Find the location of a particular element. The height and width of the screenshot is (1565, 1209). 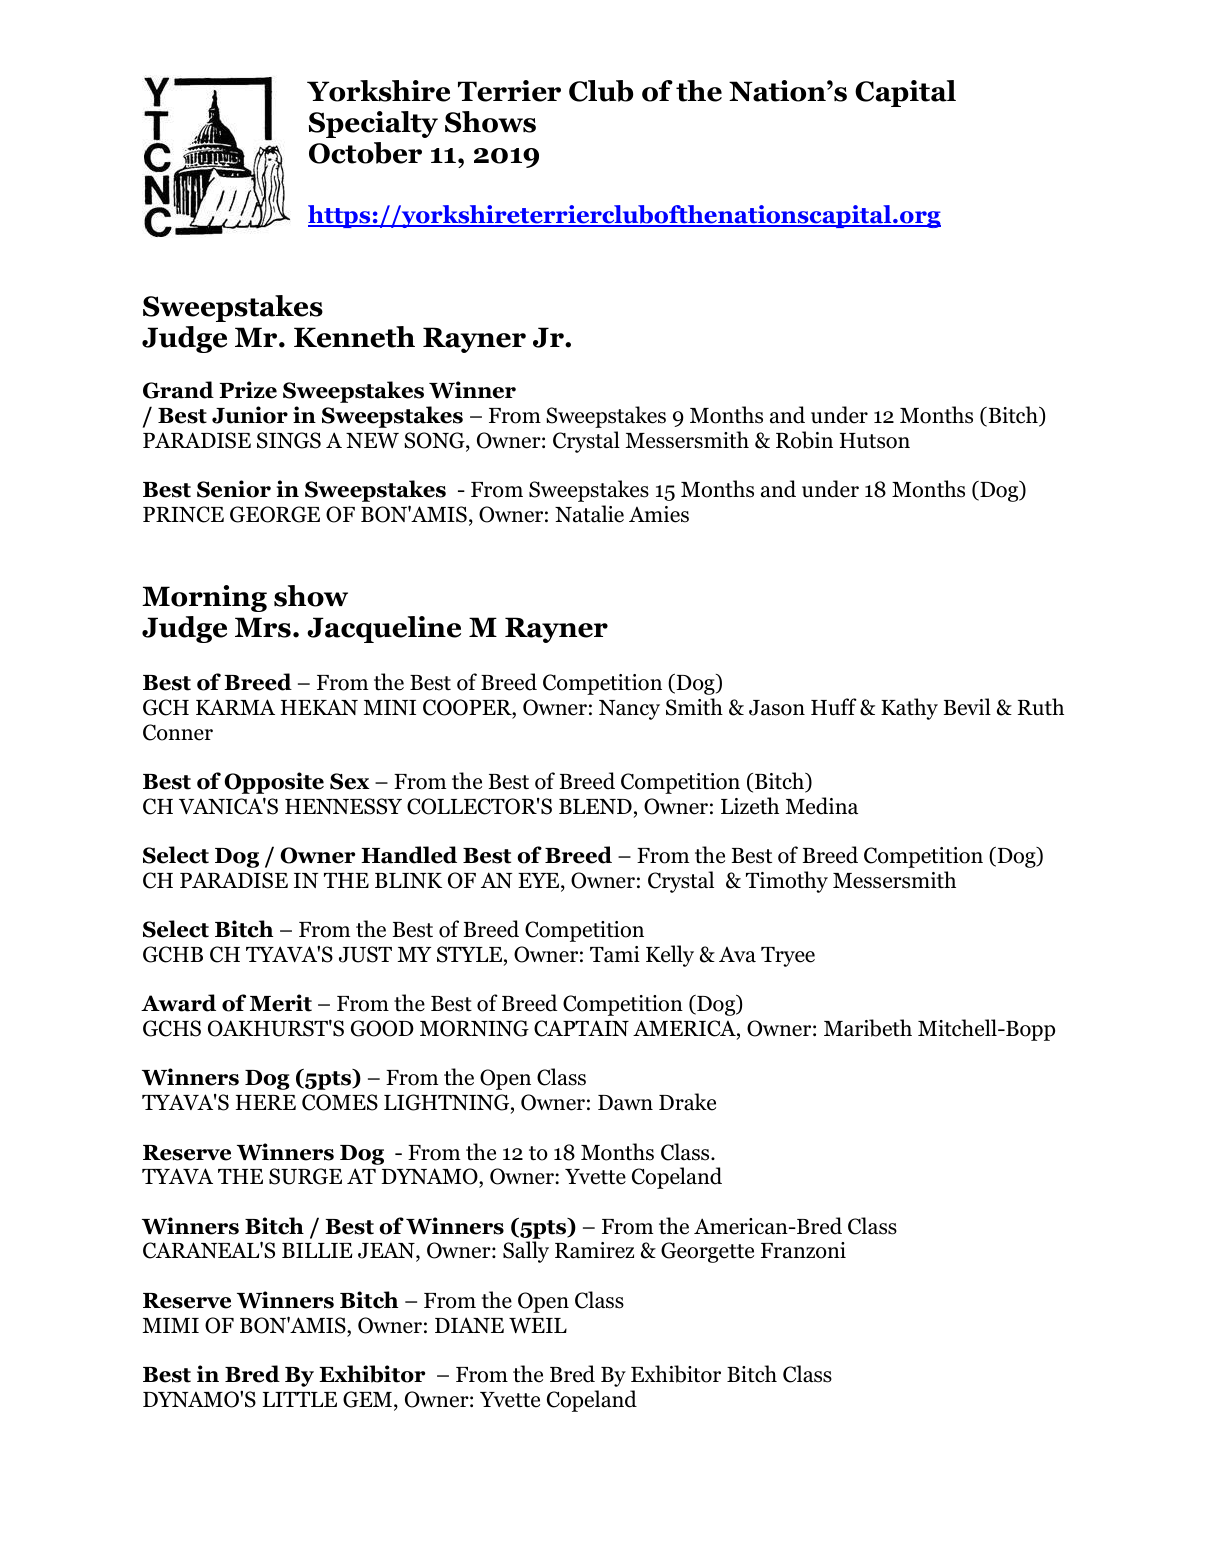

HERE is located at coordinates (266, 1102).
